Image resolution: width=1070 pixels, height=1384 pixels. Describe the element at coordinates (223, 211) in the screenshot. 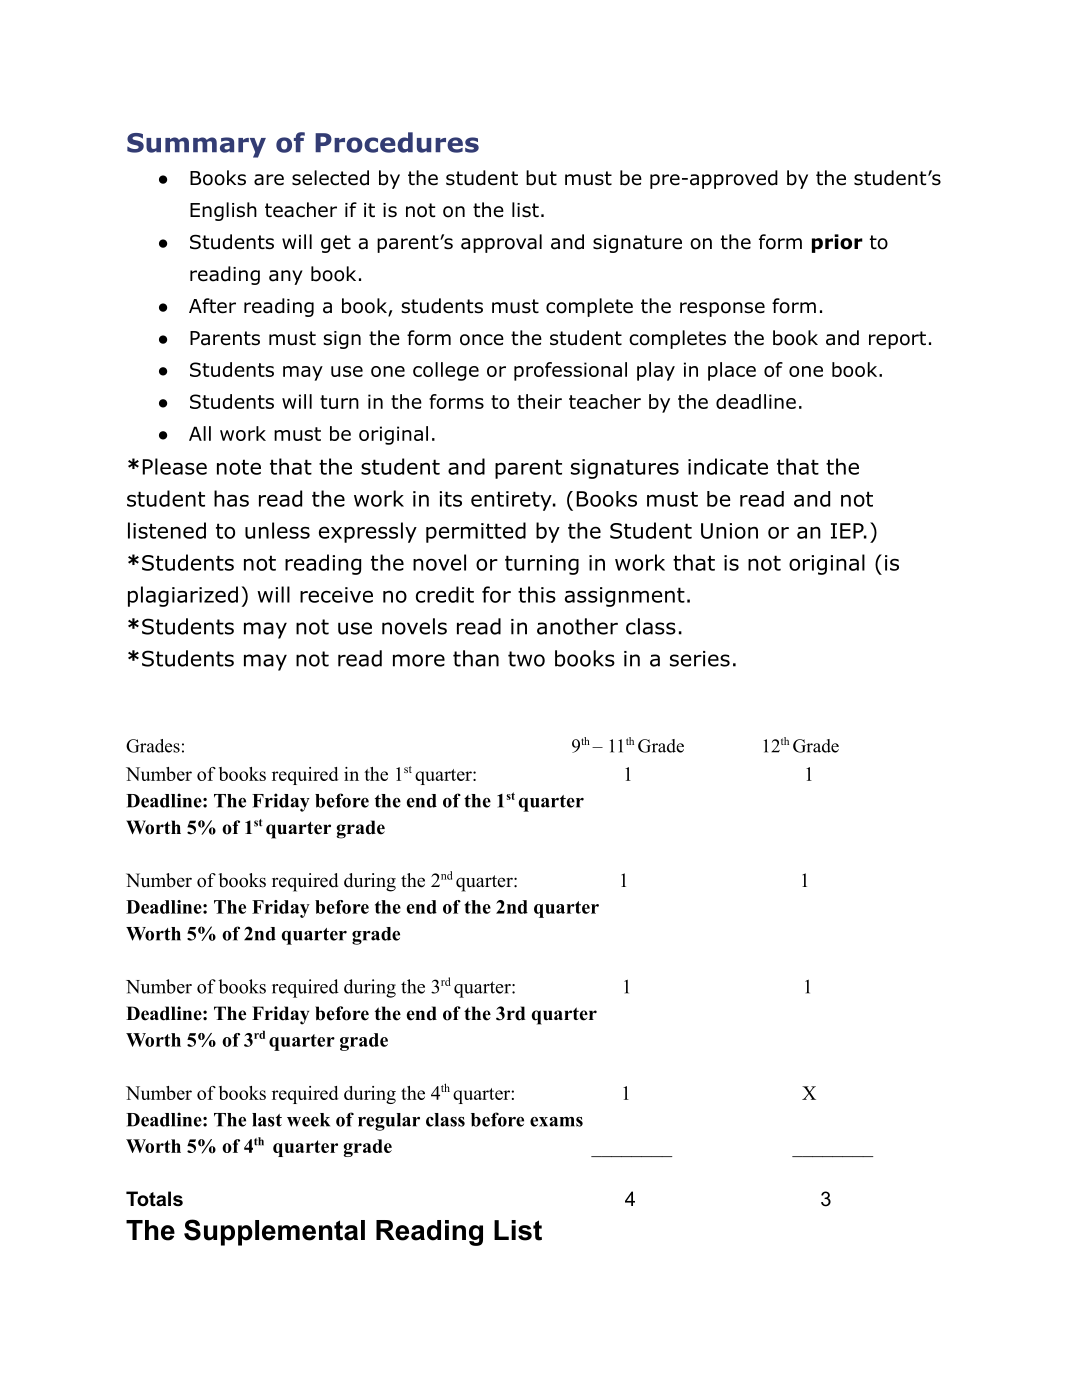

I see `English` at that location.
